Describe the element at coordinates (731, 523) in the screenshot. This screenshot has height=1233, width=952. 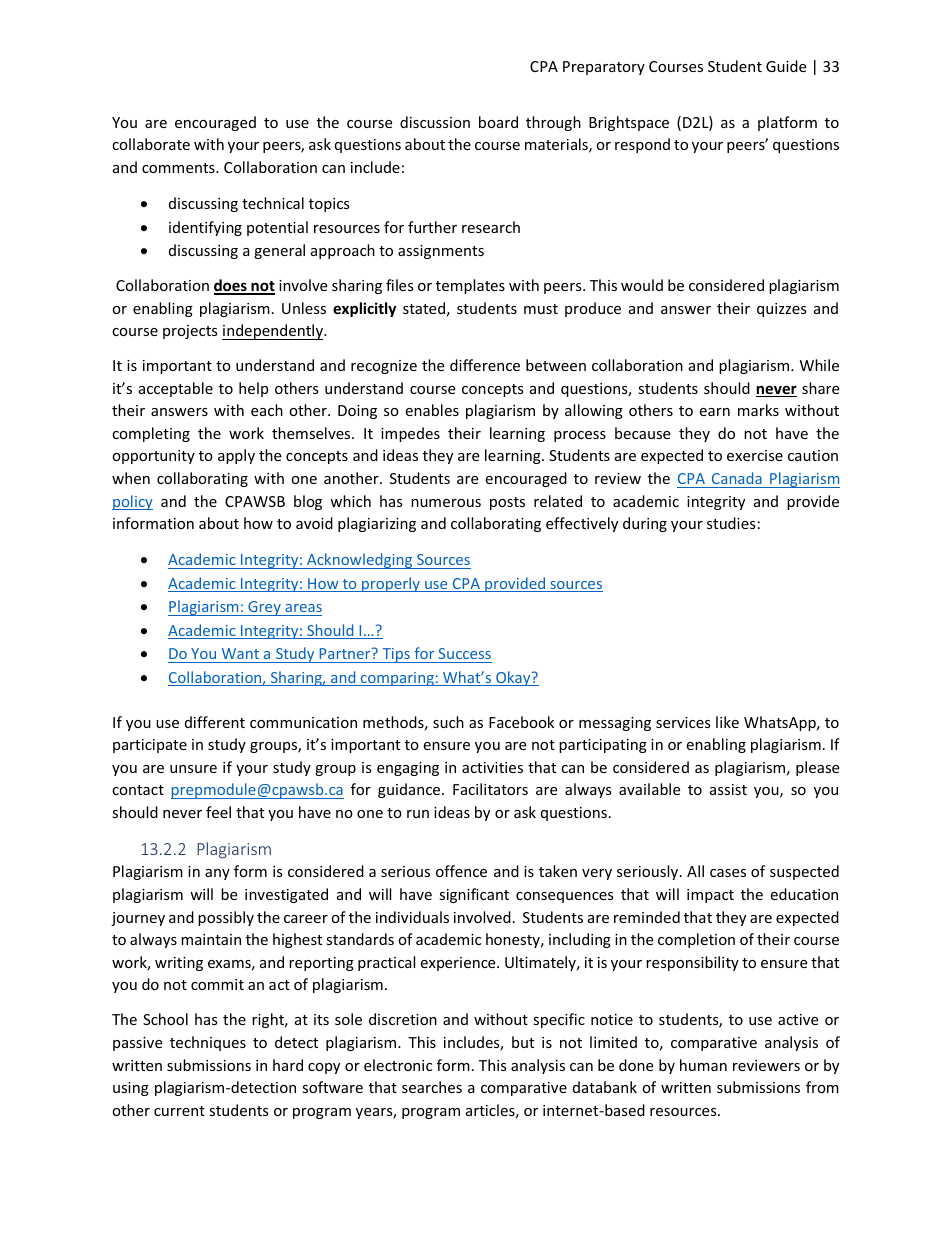
I see `studies` at that location.
